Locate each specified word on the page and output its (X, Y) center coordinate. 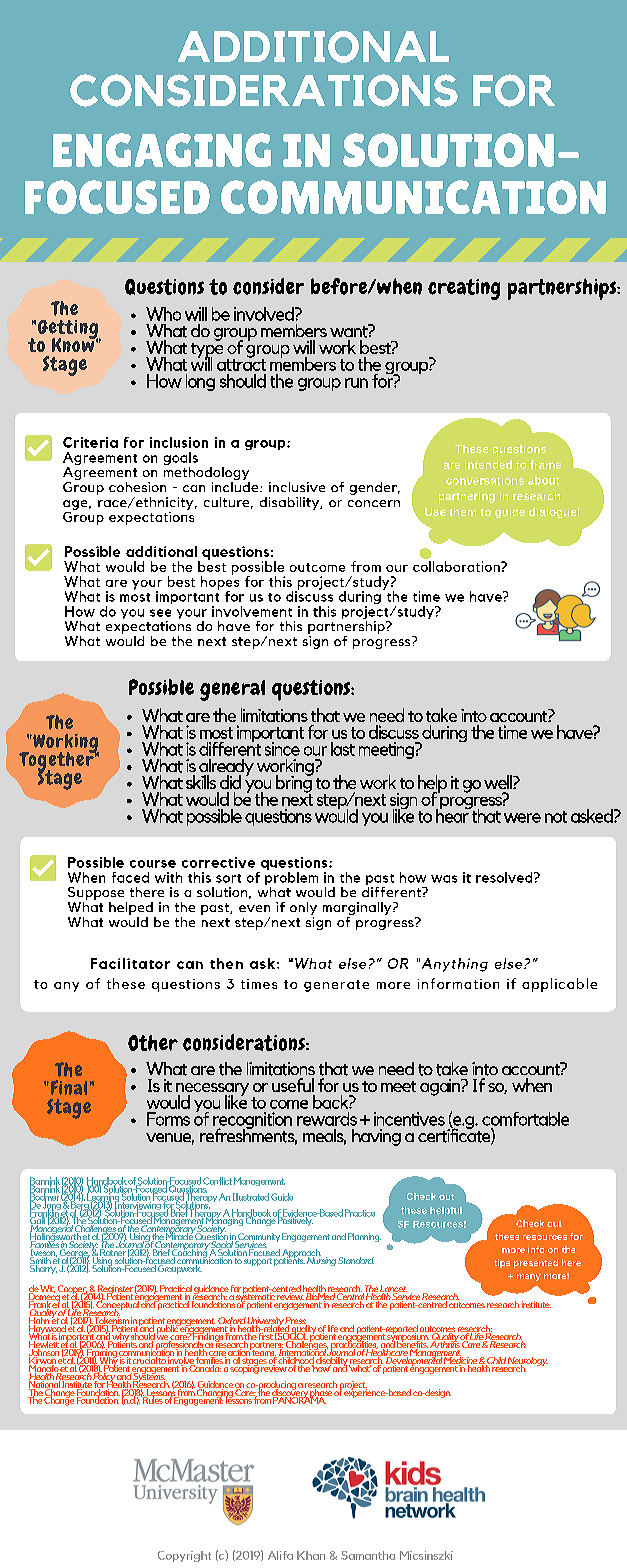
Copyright (184, 1556)
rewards (327, 1119)
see (160, 613)
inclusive (297, 487)
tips (502, 1263)
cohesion (137, 487)
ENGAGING (162, 150)
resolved (505, 877)
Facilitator (130, 963)
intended (488, 464)
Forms (168, 1119)
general (232, 690)
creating (464, 289)
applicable (559, 985)
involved (265, 314)
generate (336, 986)
